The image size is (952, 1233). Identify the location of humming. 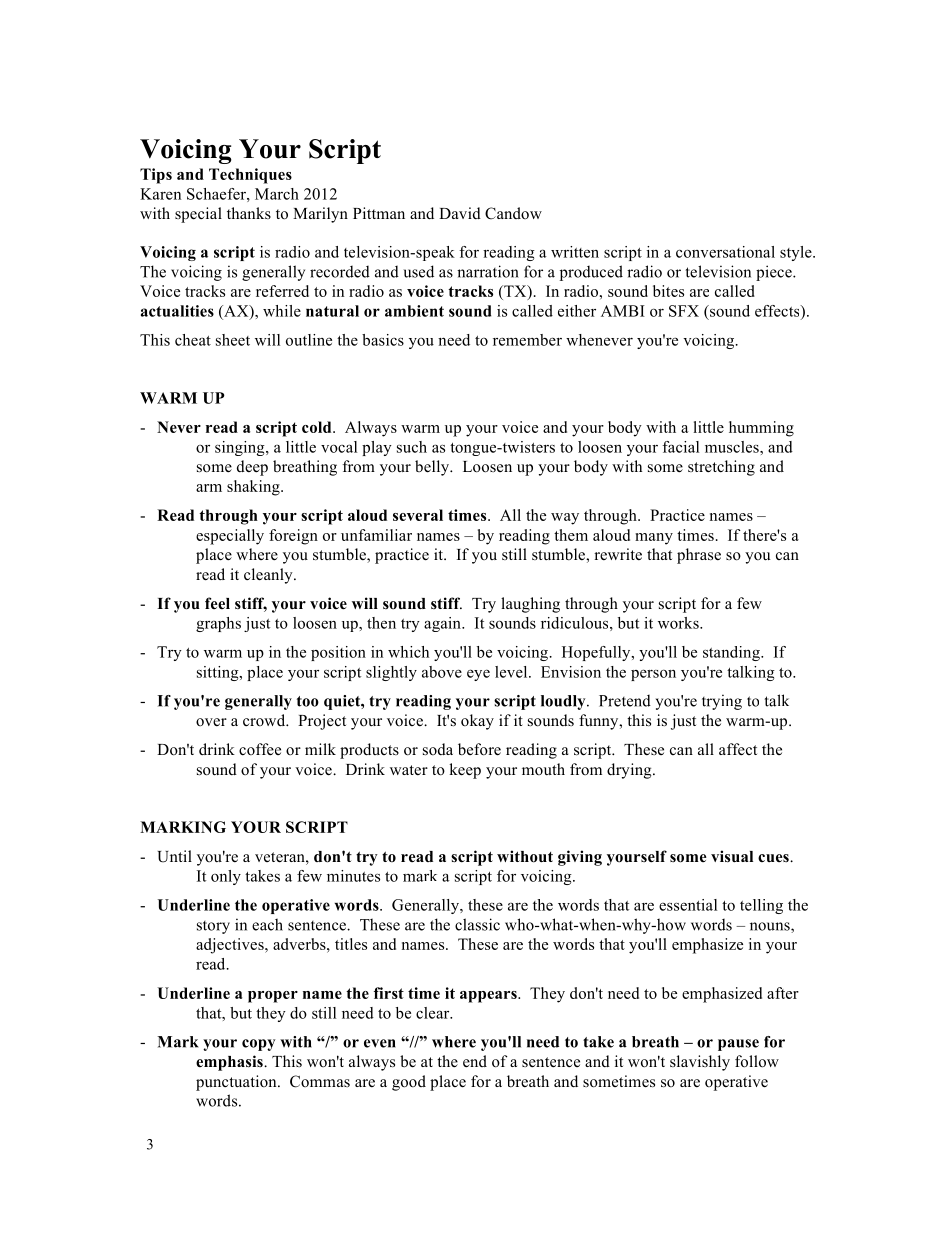
(761, 429).
